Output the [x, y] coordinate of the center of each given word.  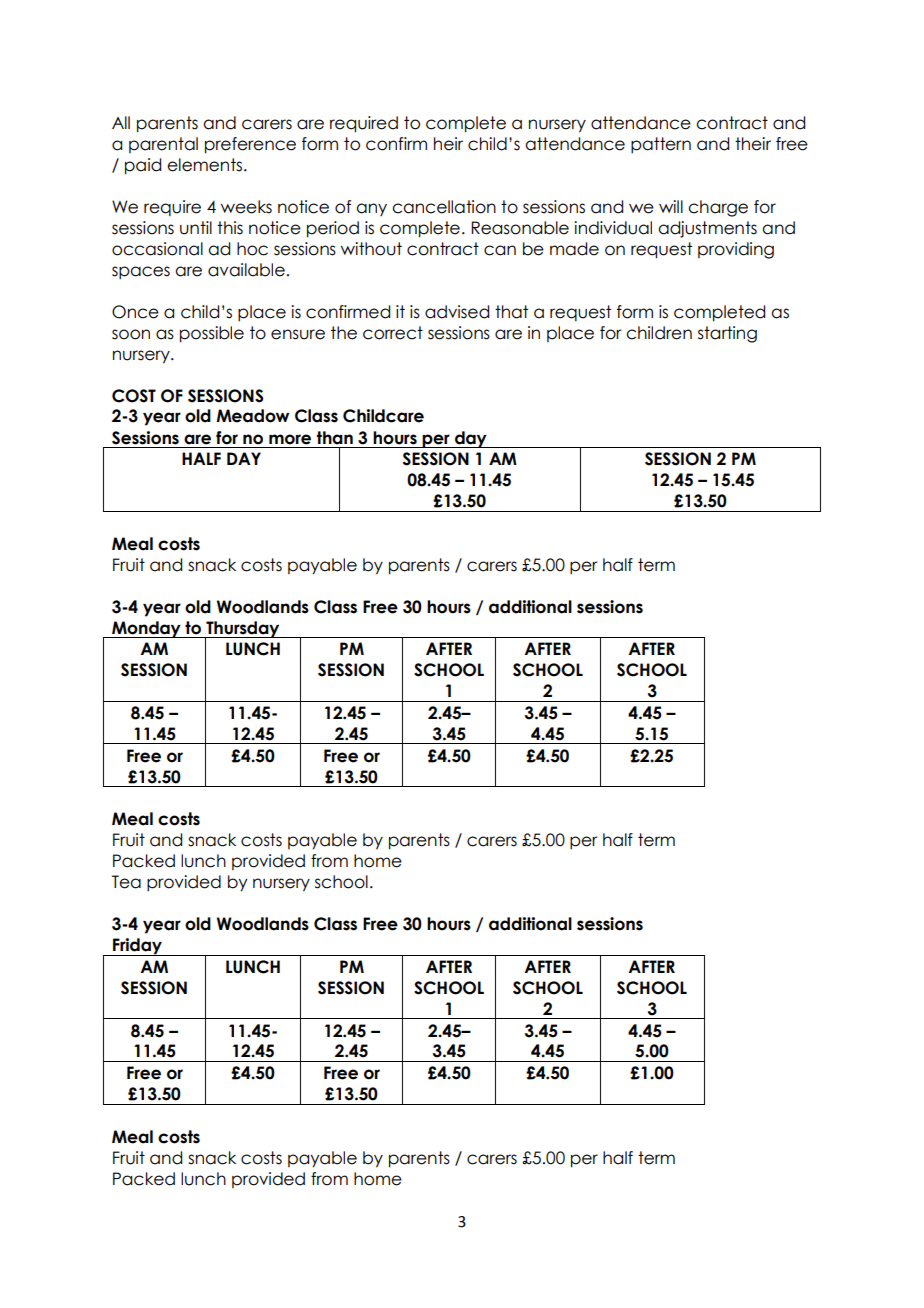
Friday [137, 947]
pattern [661, 145]
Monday [146, 629]
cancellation [444, 207]
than [335, 438]
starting [727, 334]
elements [206, 165]
